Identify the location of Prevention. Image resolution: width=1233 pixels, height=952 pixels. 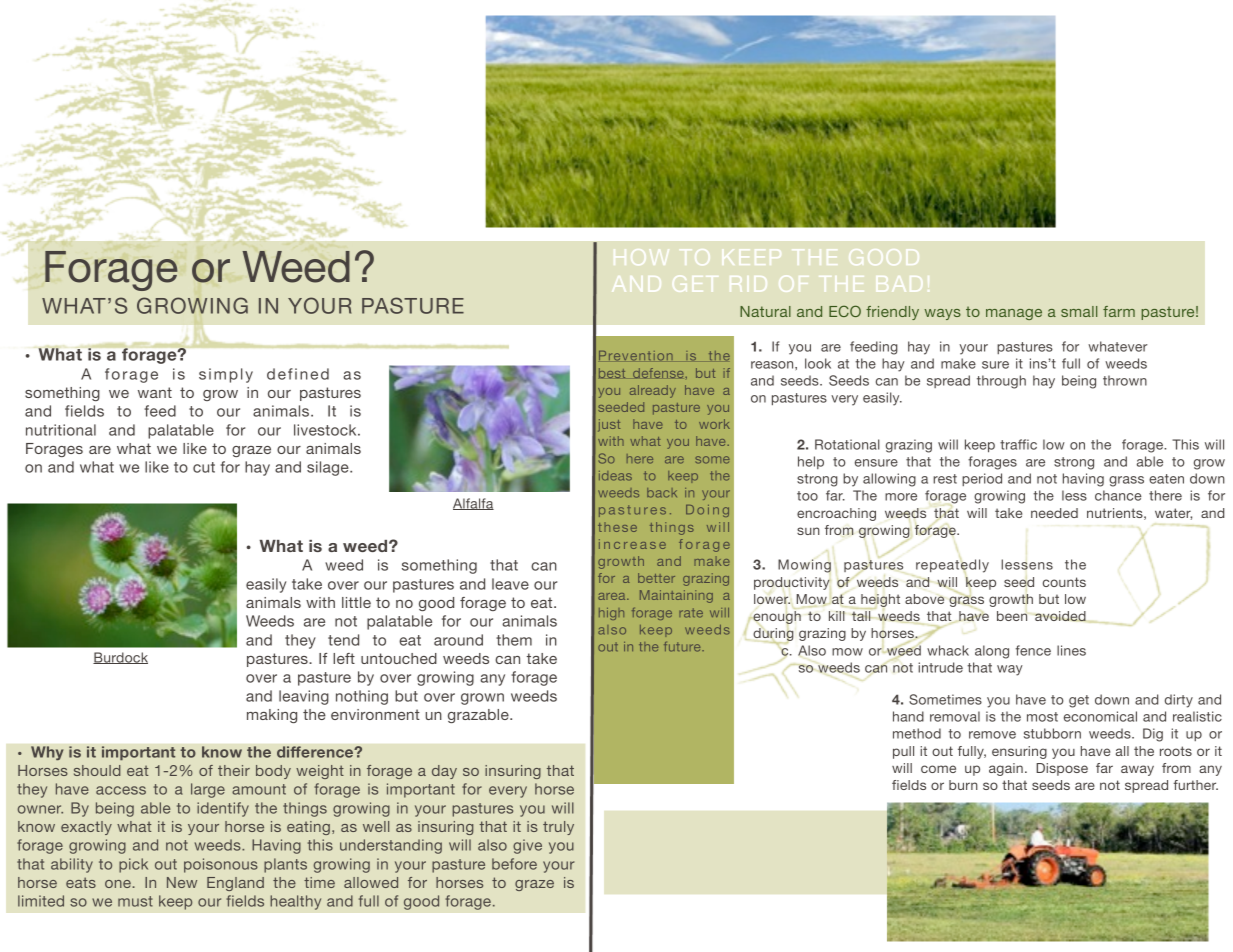
(636, 356).
